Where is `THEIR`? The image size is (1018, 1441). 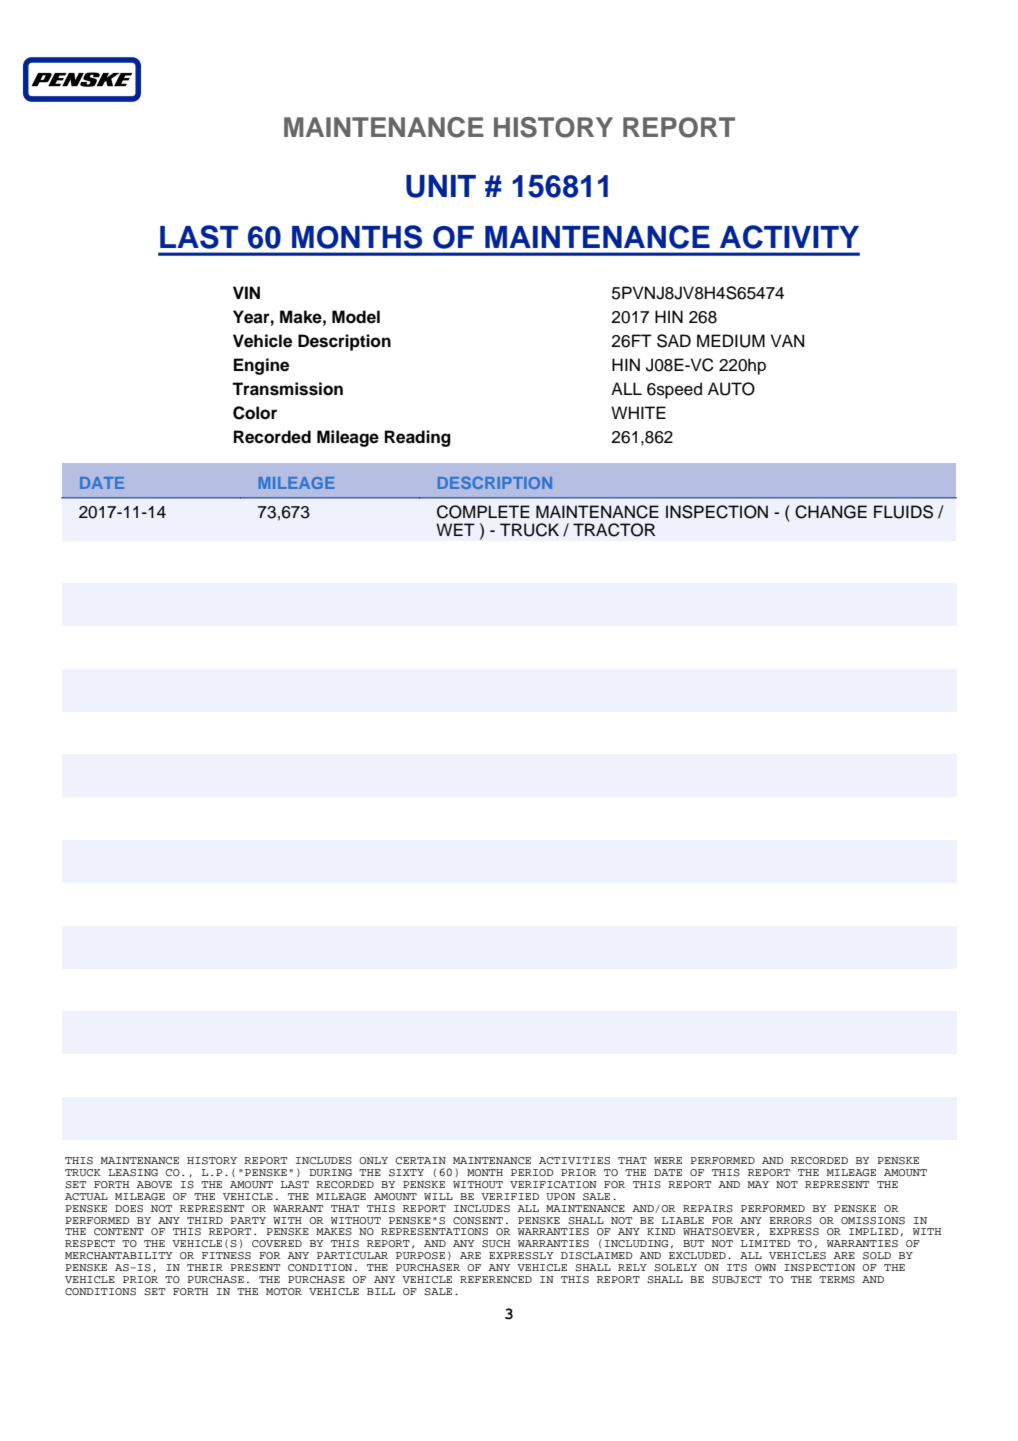
THEIR is located at coordinates (205, 1267).
